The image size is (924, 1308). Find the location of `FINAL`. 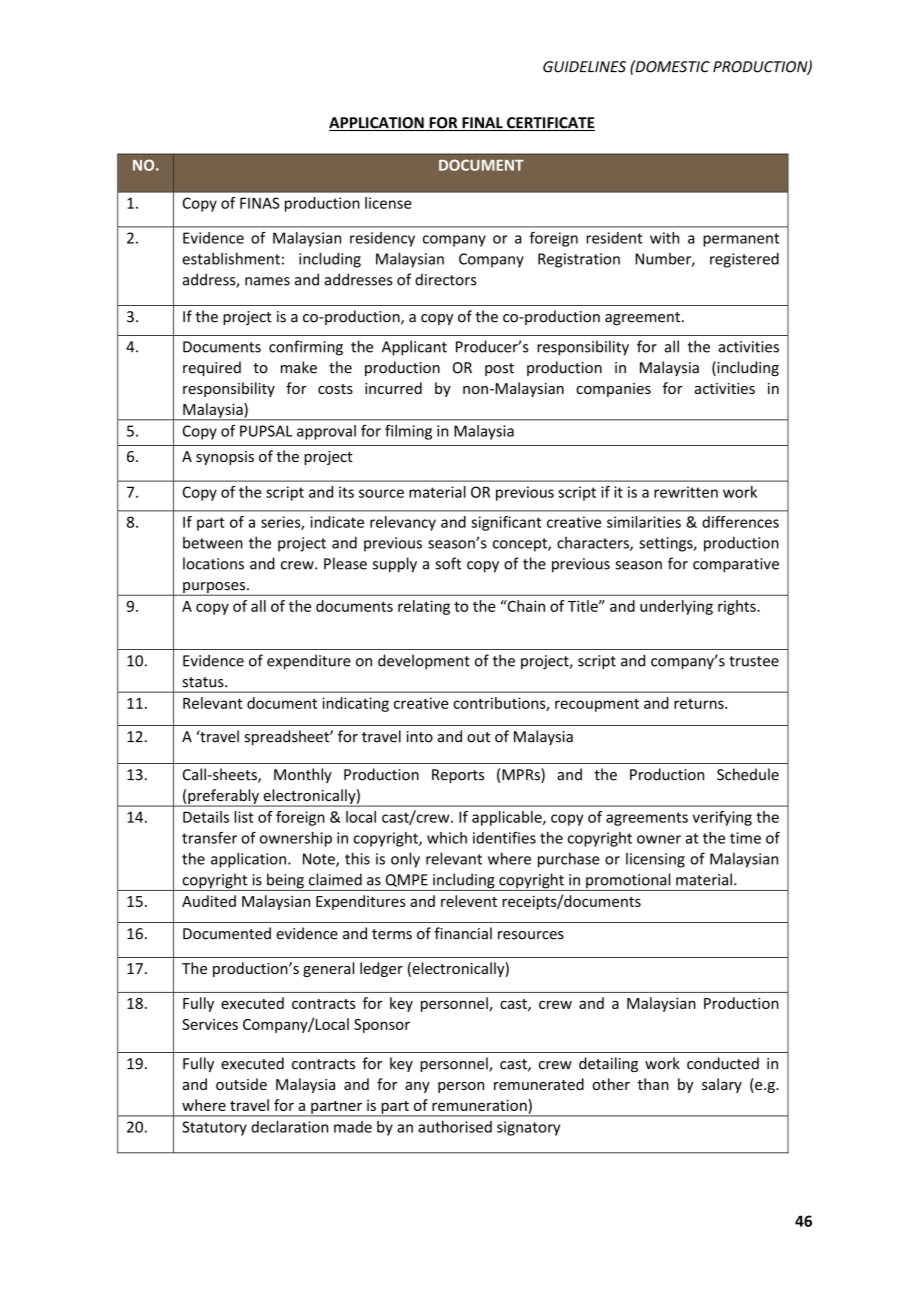

FINAL is located at coordinates (482, 124).
